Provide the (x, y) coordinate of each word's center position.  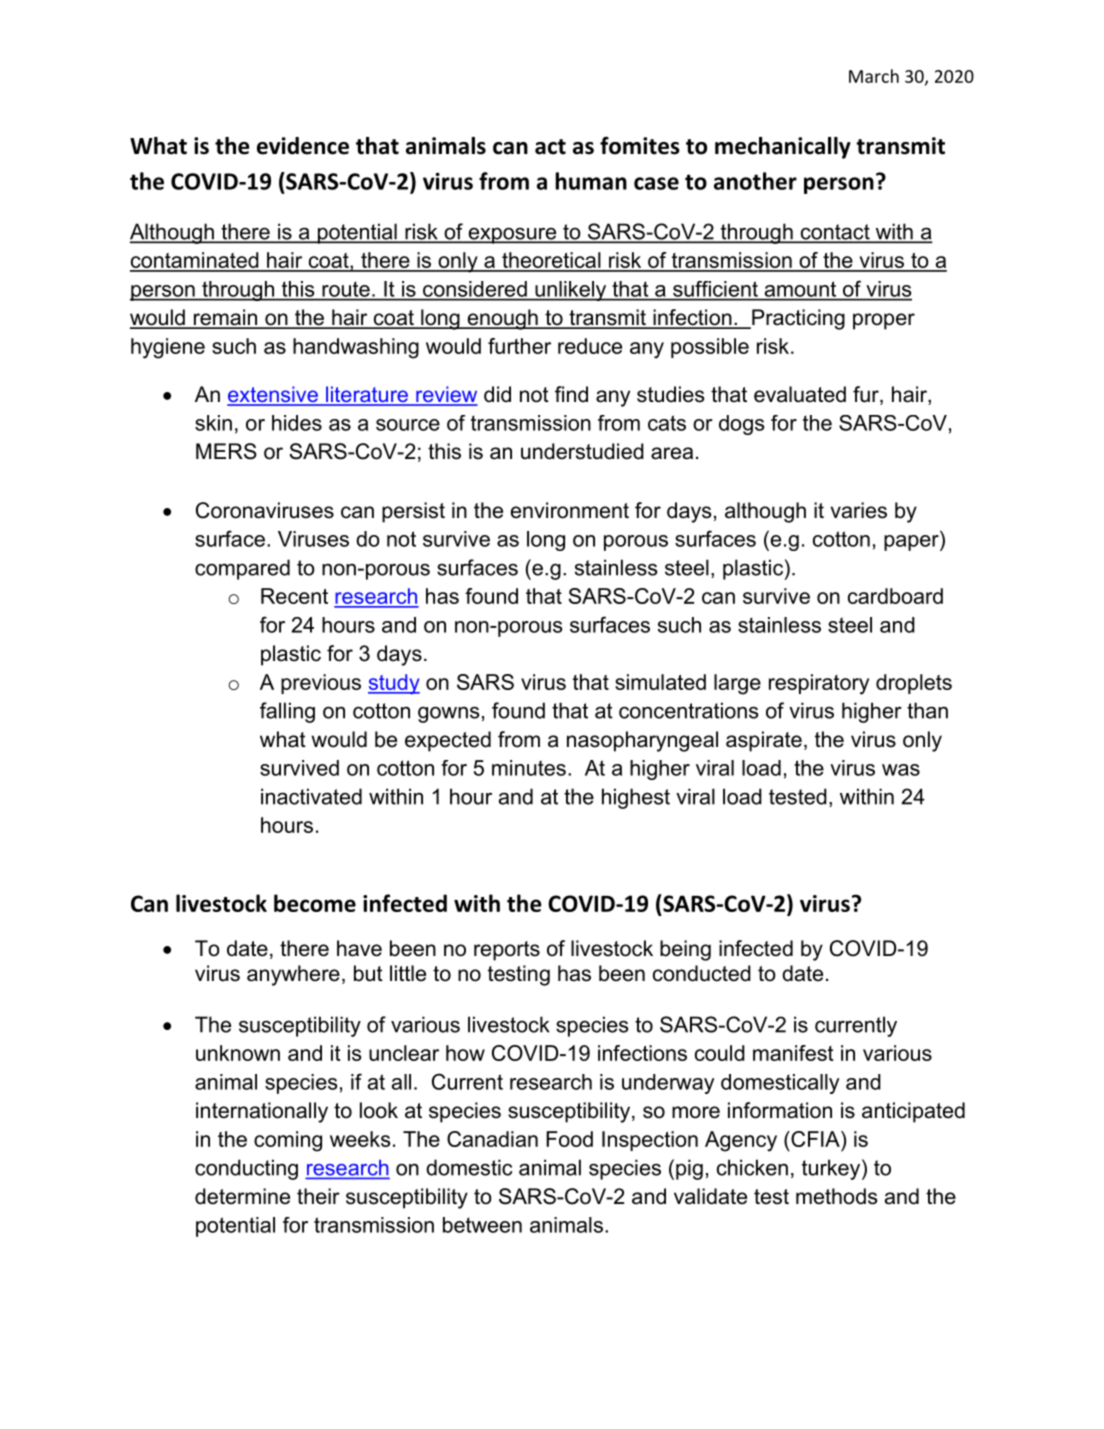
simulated (660, 682)
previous (321, 684)
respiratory (819, 684)
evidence (303, 146)
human (591, 181)
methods (837, 1196)
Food (569, 1139)
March (874, 76)
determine (242, 1196)
